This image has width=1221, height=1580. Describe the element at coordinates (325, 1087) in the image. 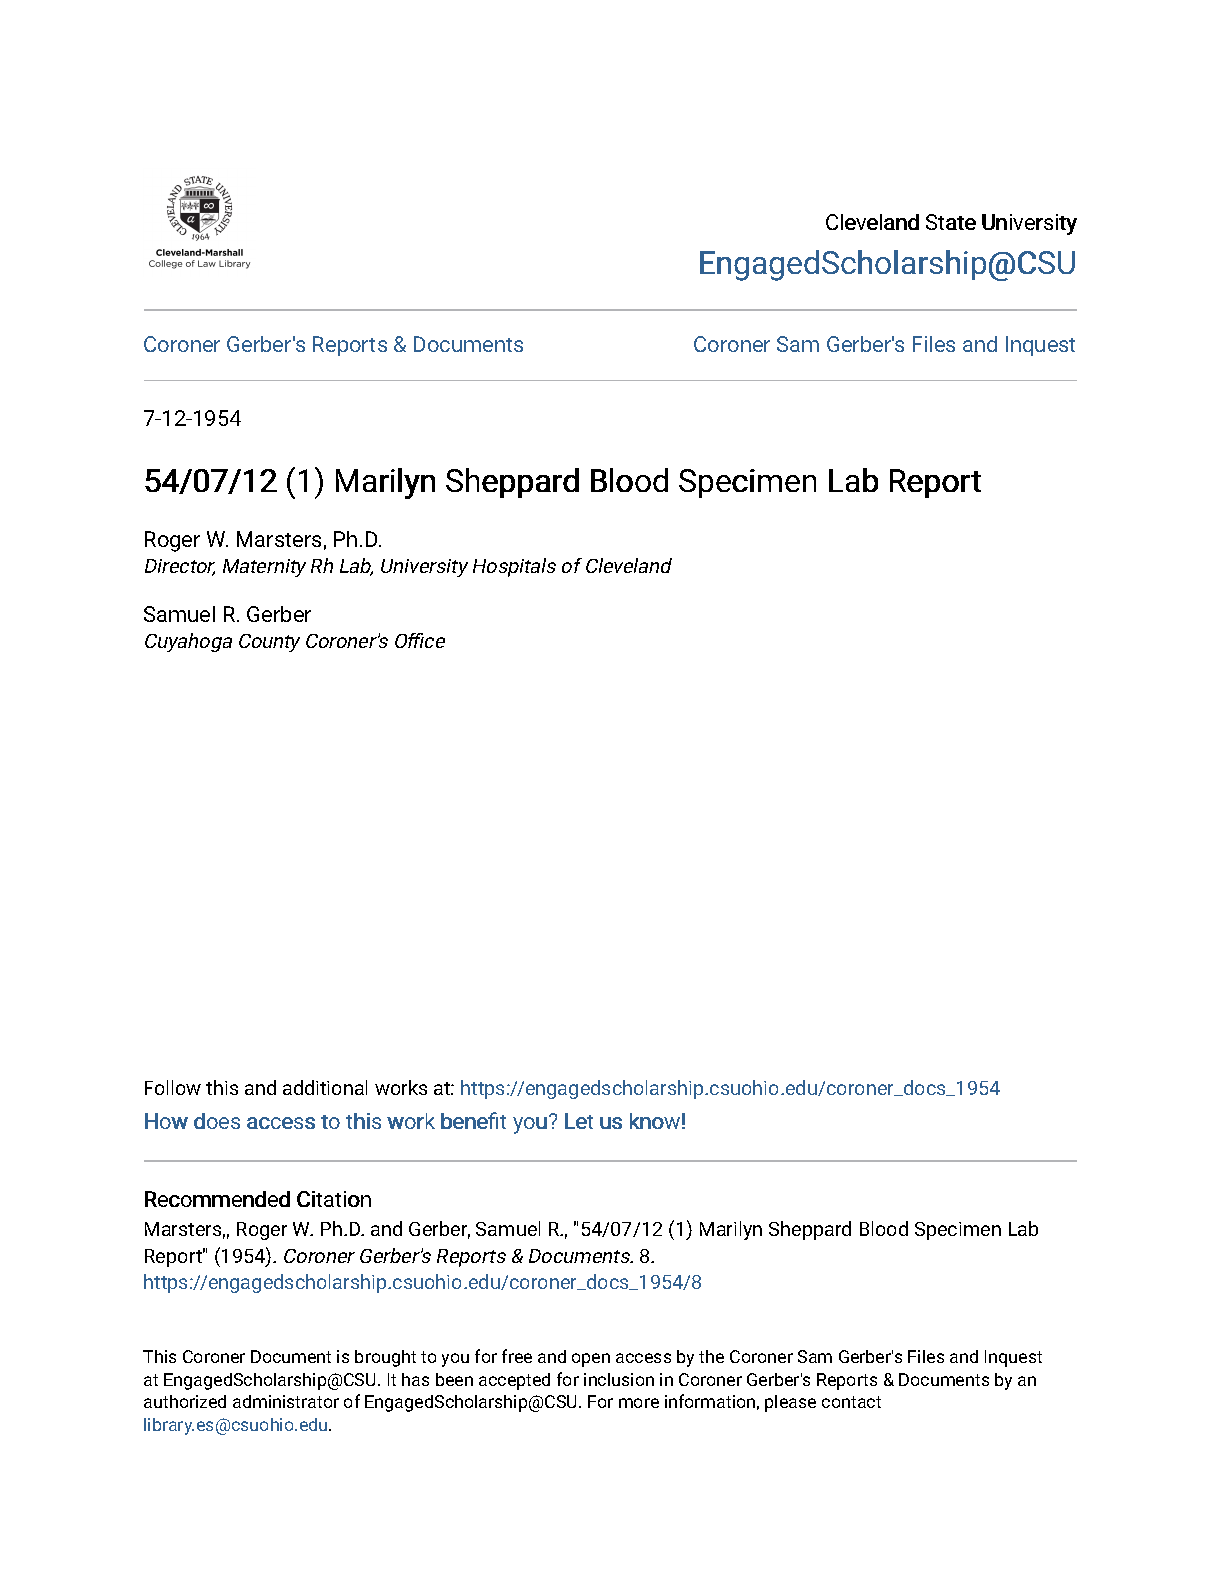

I see `additional` at that location.
